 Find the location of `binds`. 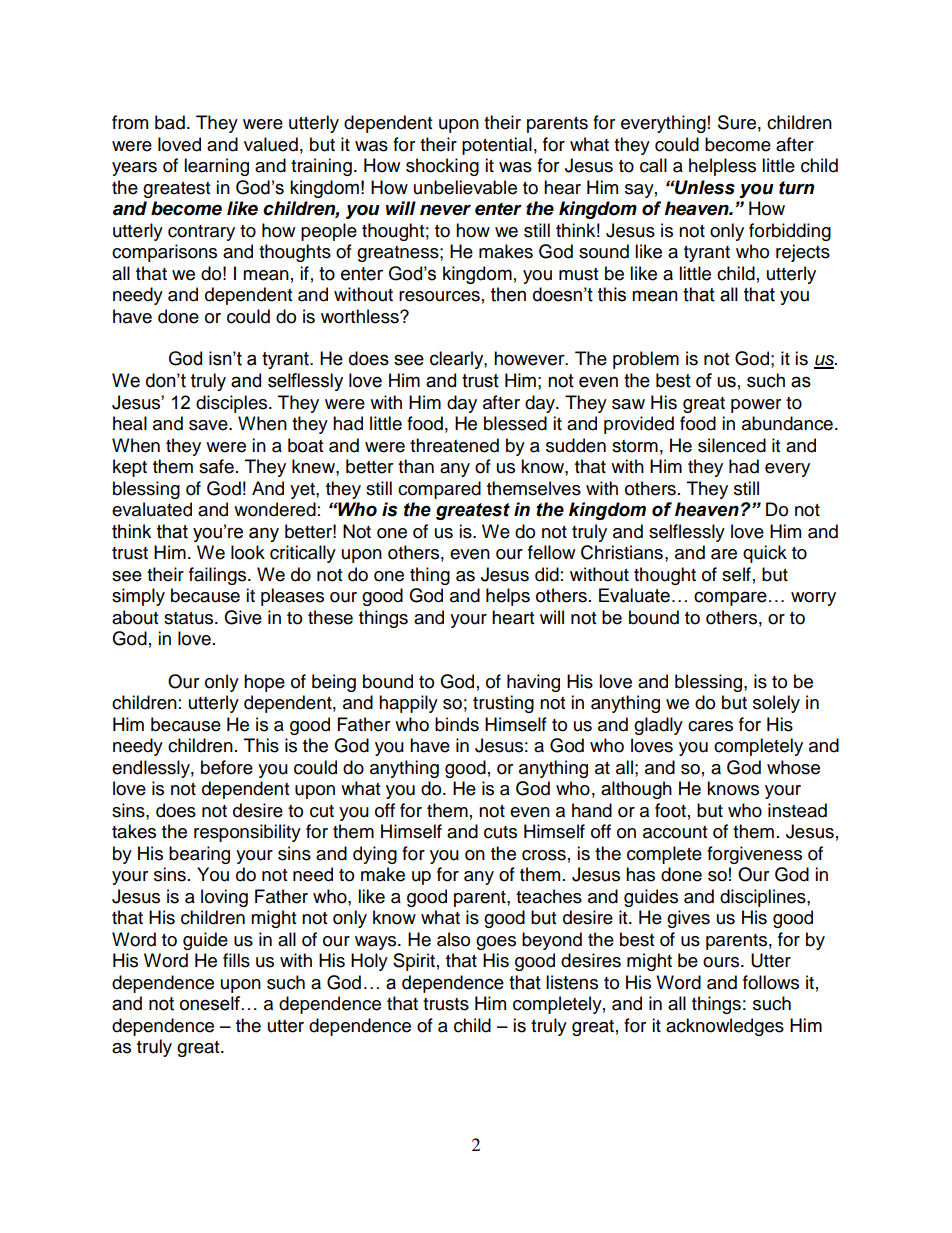

binds is located at coordinates (457, 724).
